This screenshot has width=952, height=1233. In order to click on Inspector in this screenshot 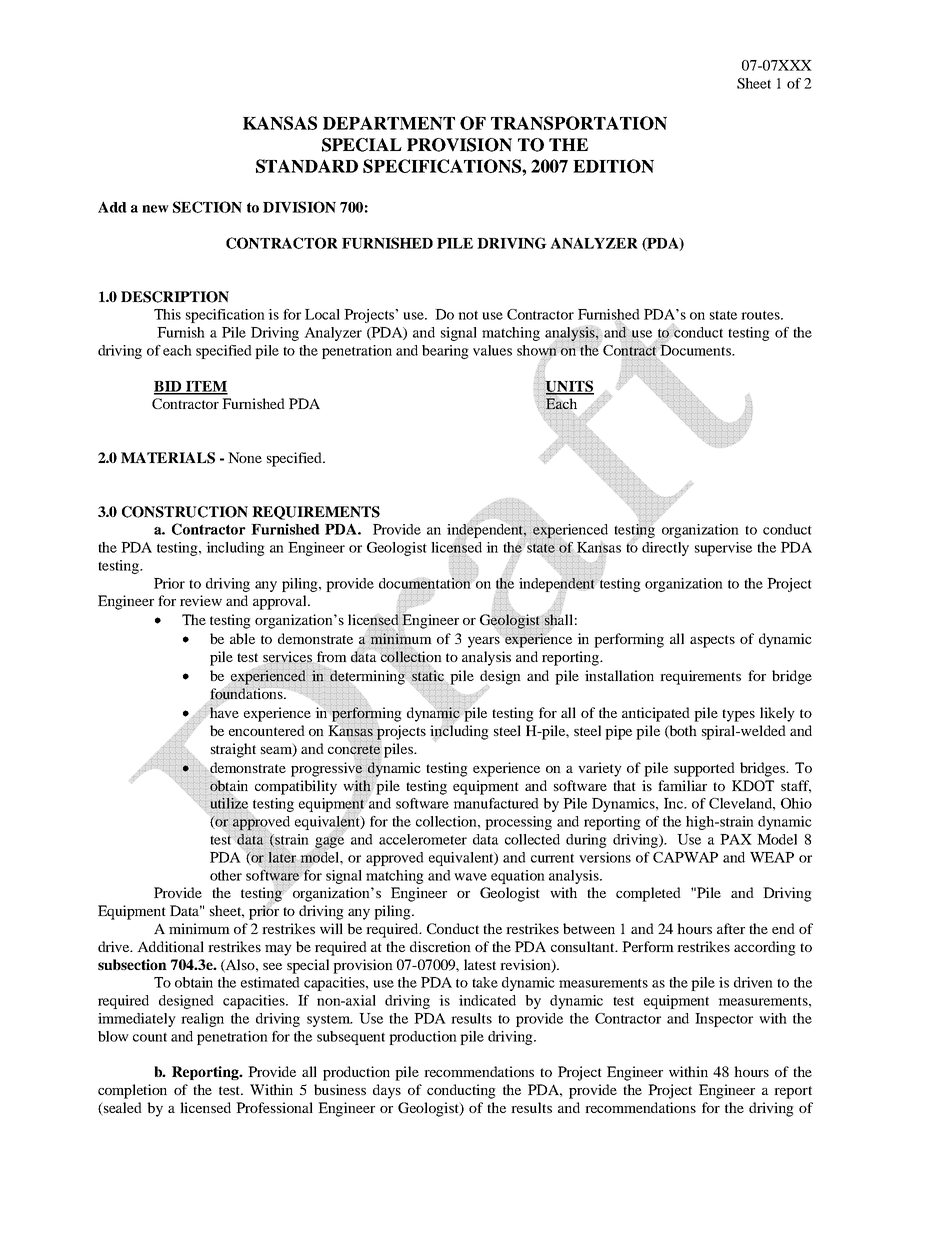, I will do `click(724, 1020)`.
